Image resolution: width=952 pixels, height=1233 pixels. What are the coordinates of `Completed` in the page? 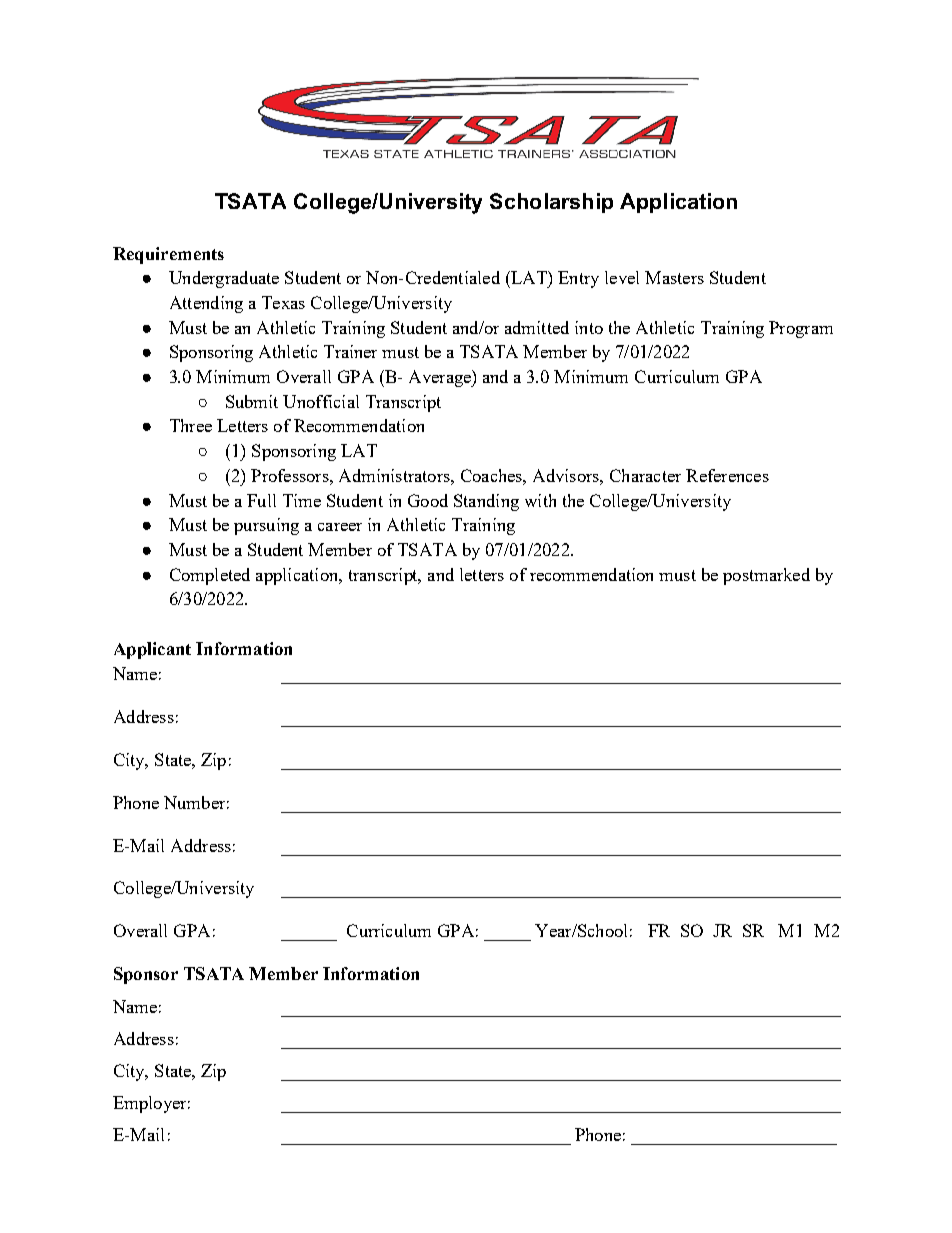 It's located at (210, 576).
